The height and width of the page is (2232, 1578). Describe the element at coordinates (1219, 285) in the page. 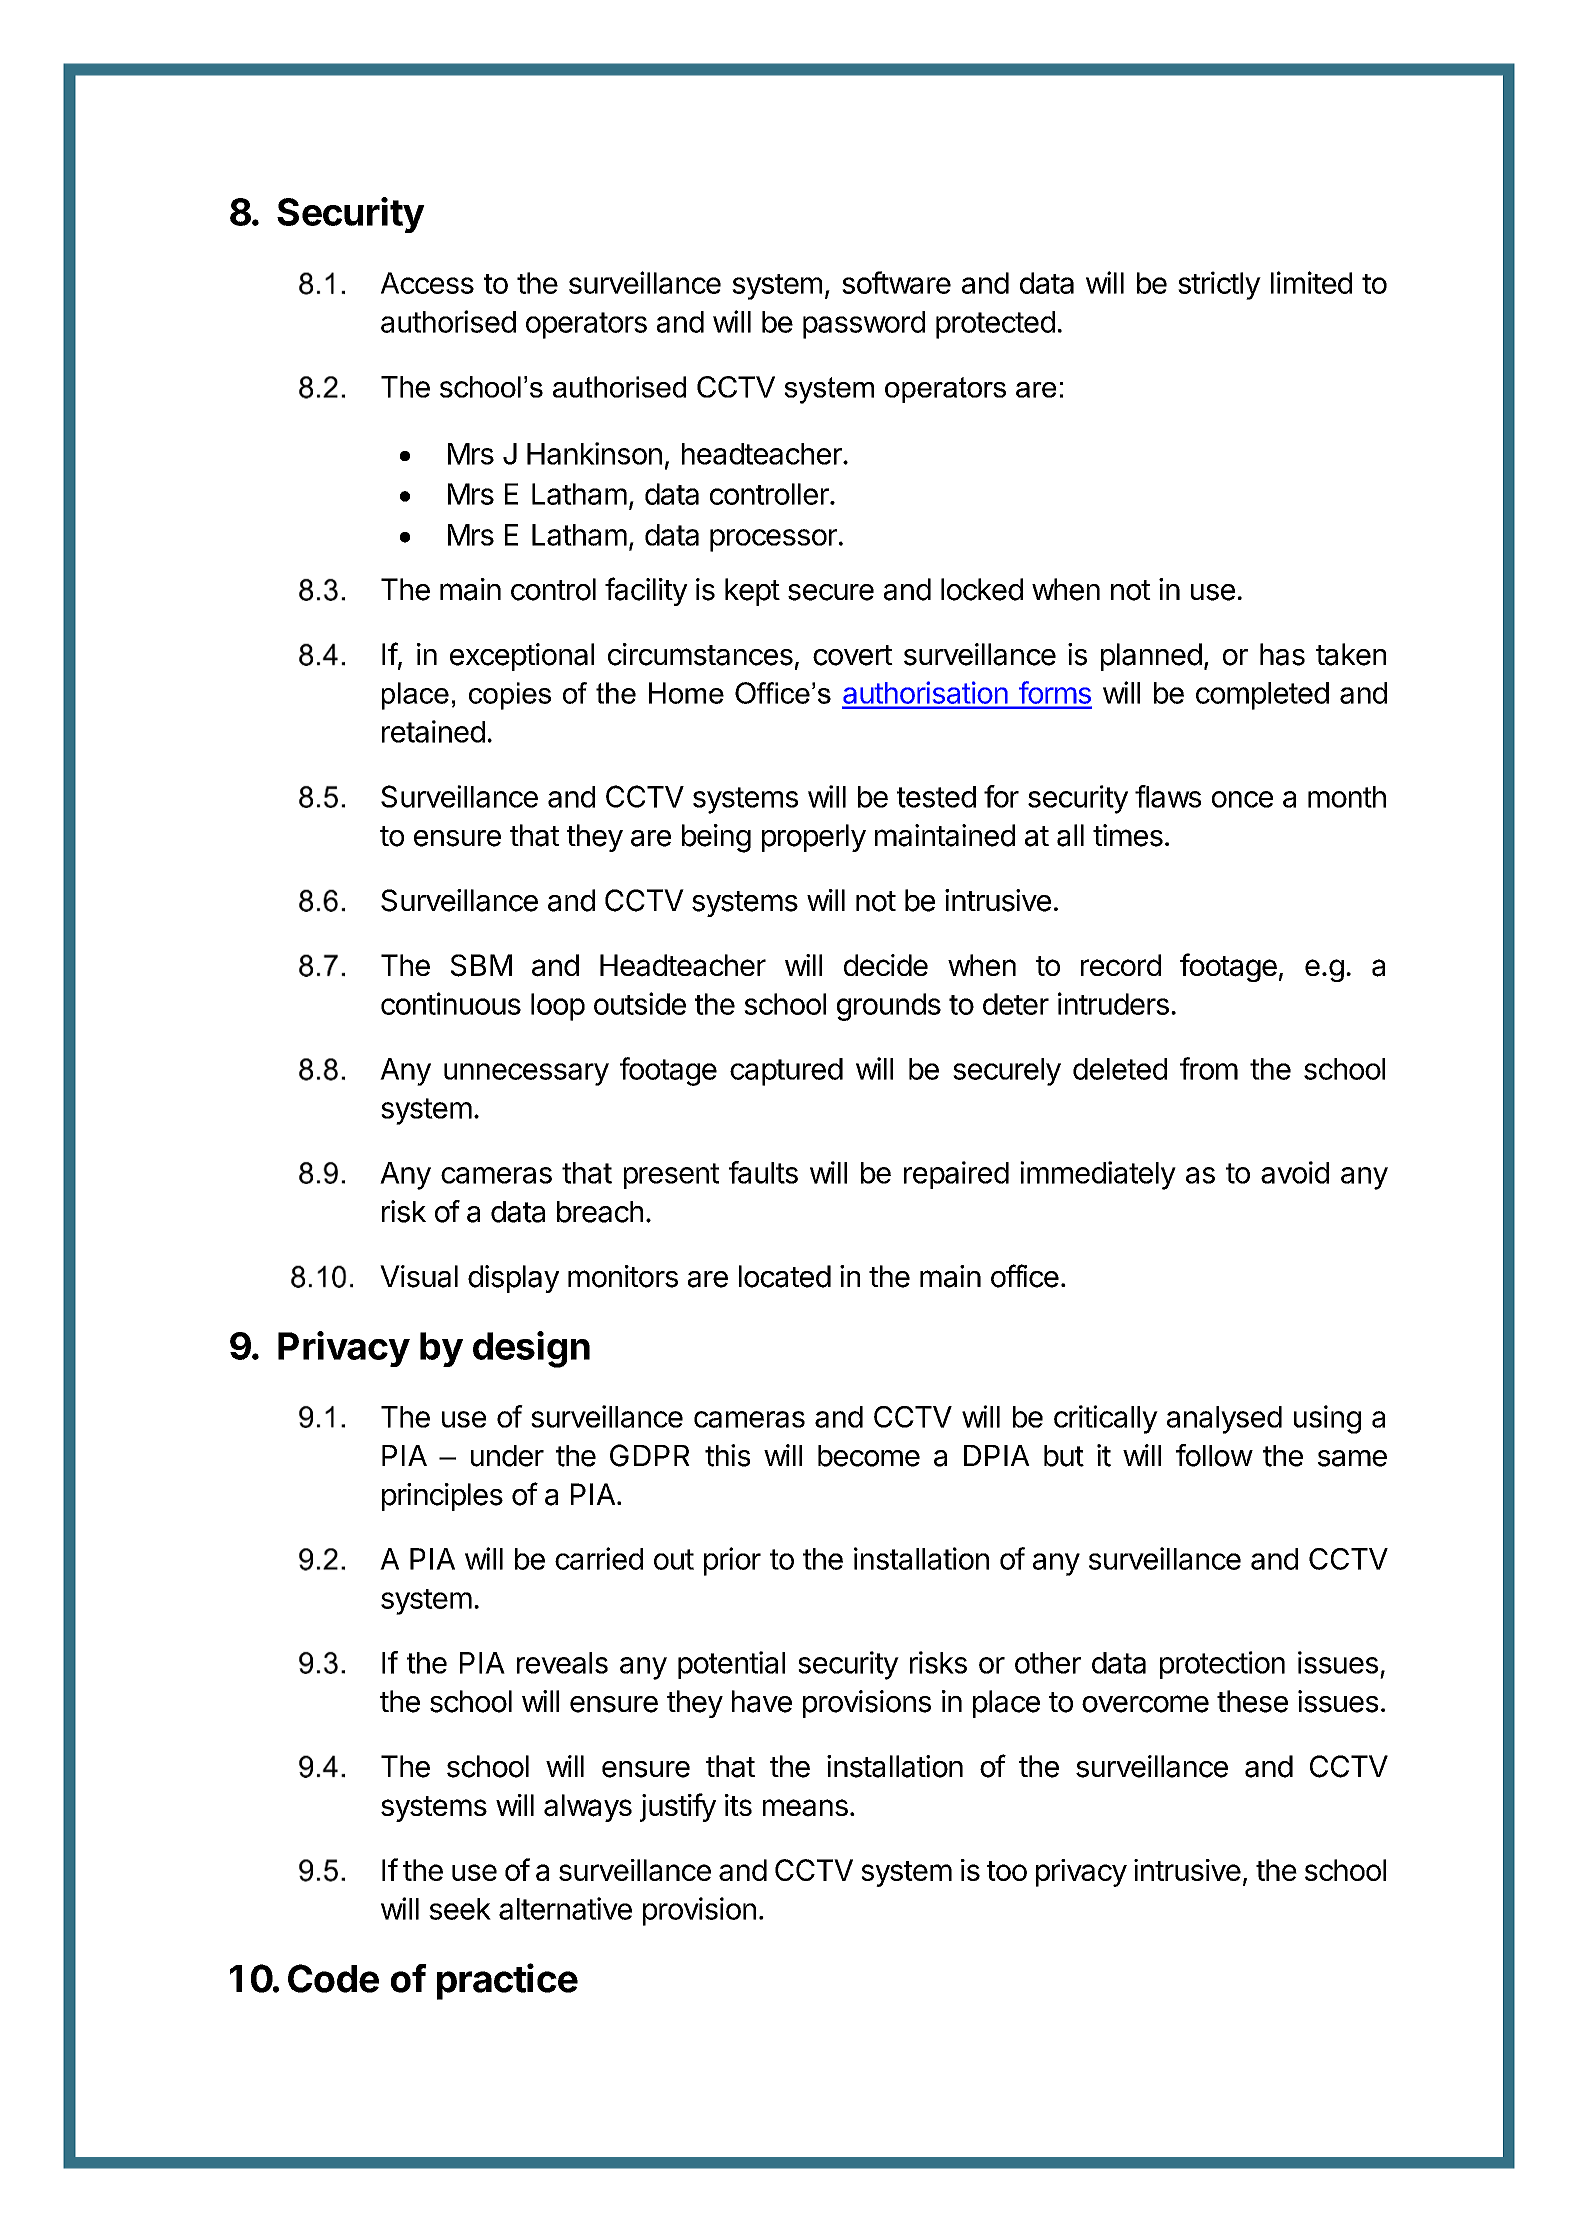

I see `strictly` at that location.
